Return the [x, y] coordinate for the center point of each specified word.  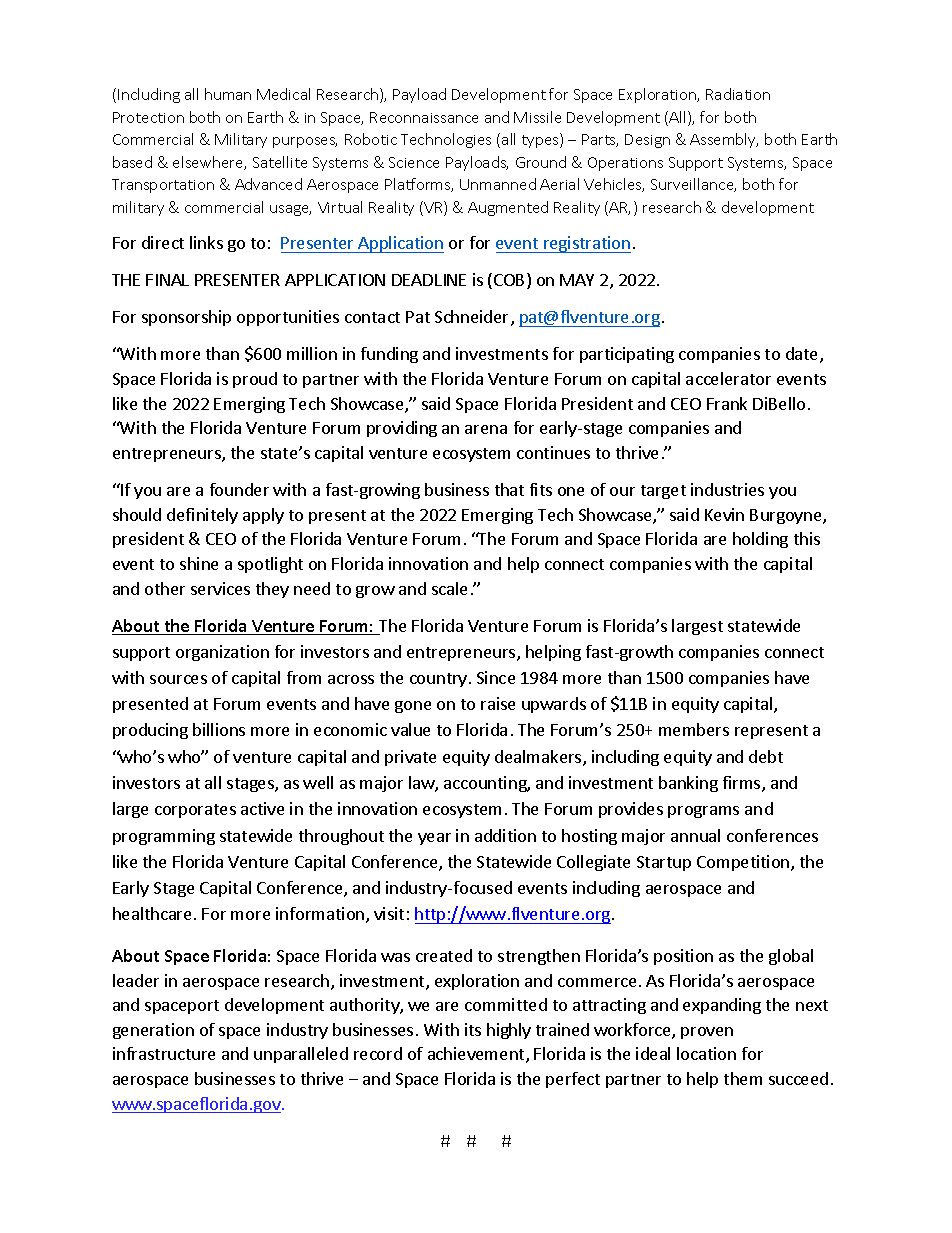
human [228, 94]
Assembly [724, 140]
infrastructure [164, 1053]
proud [255, 380]
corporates [195, 811]
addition [505, 835]
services [220, 588]
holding [760, 540]
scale [449, 588]
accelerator [728, 378]
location [706, 1053]
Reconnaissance [424, 117]
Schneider [473, 318]
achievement [477, 1055]
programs [703, 812]
